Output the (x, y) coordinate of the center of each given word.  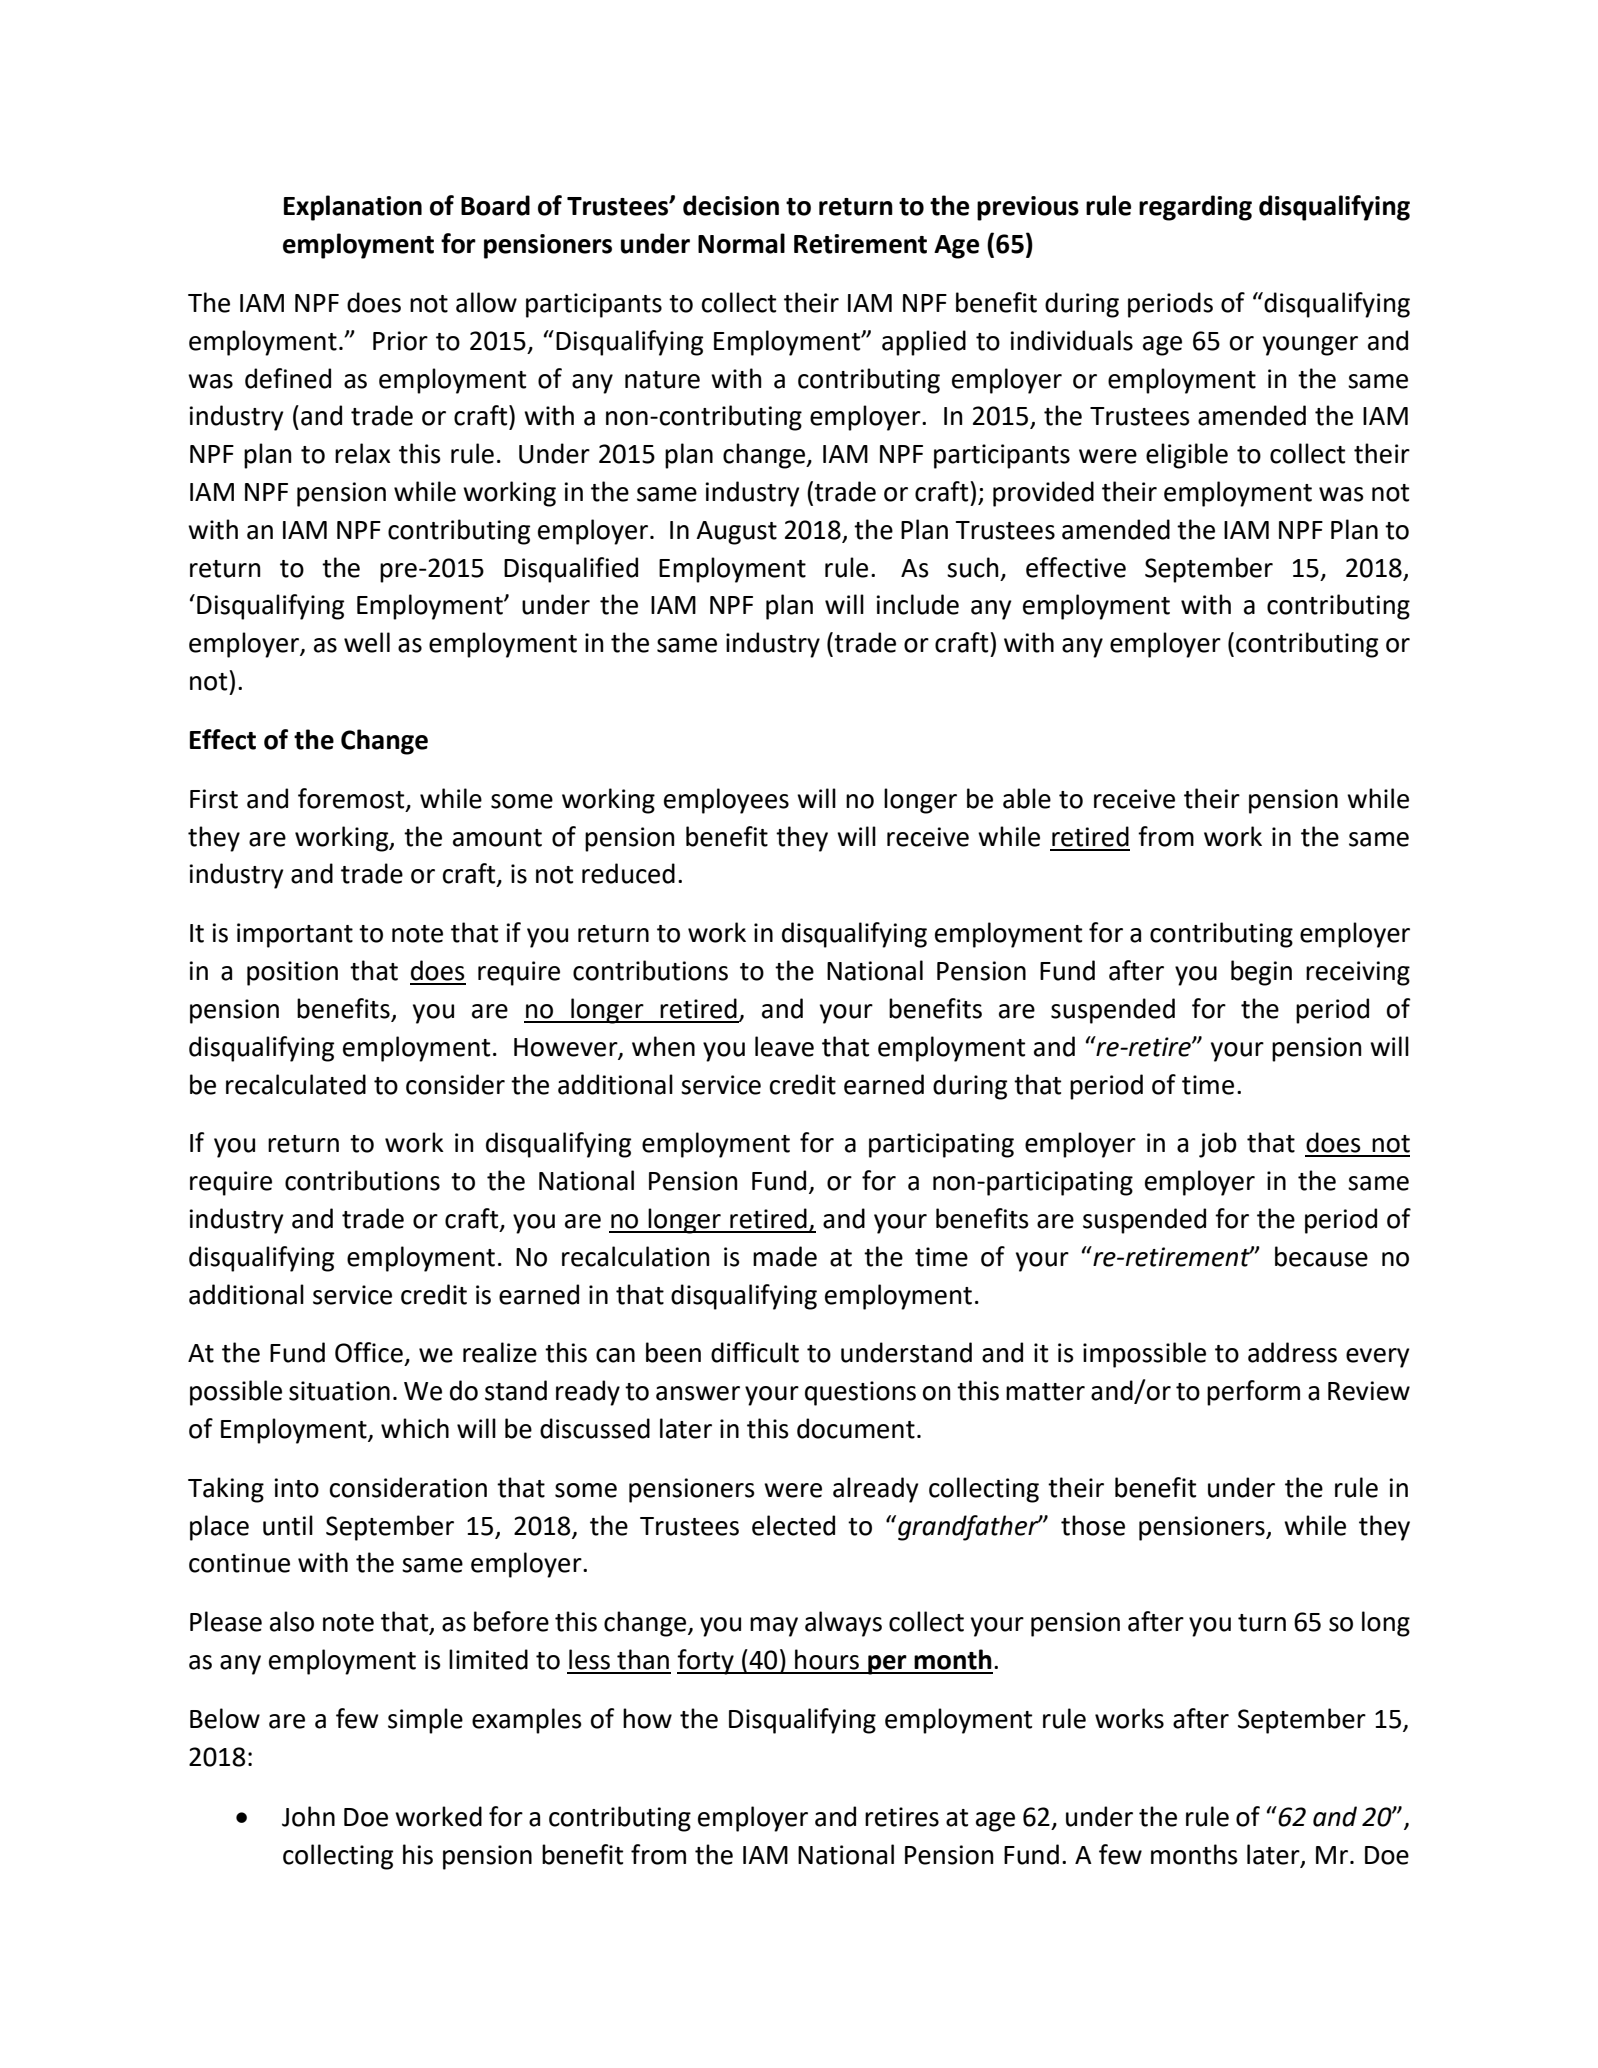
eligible (1187, 456)
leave (784, 1046)
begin (1261, 973)
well (367, 642)
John (308, 1816)
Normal (741, 243)
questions (860, 1393)
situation (339, 1391)
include (917, 604)
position (292, 973)
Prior (400, 341)
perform (1253, 1393)
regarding (1195, 208)
